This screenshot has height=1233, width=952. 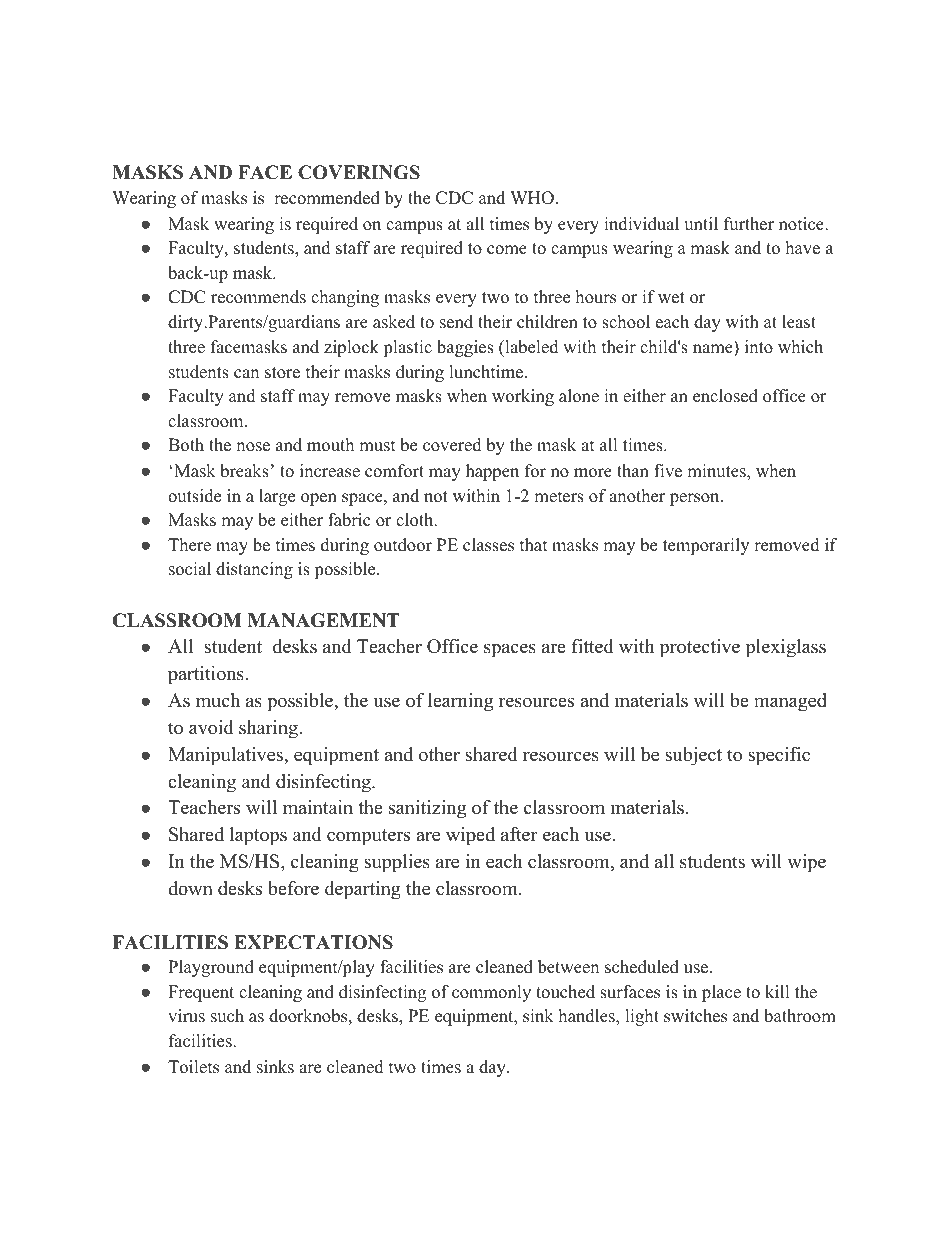 What do you see at coordinates (488, 545) in the screenshot?
I see `classes` at bounding box center [488, 545].
